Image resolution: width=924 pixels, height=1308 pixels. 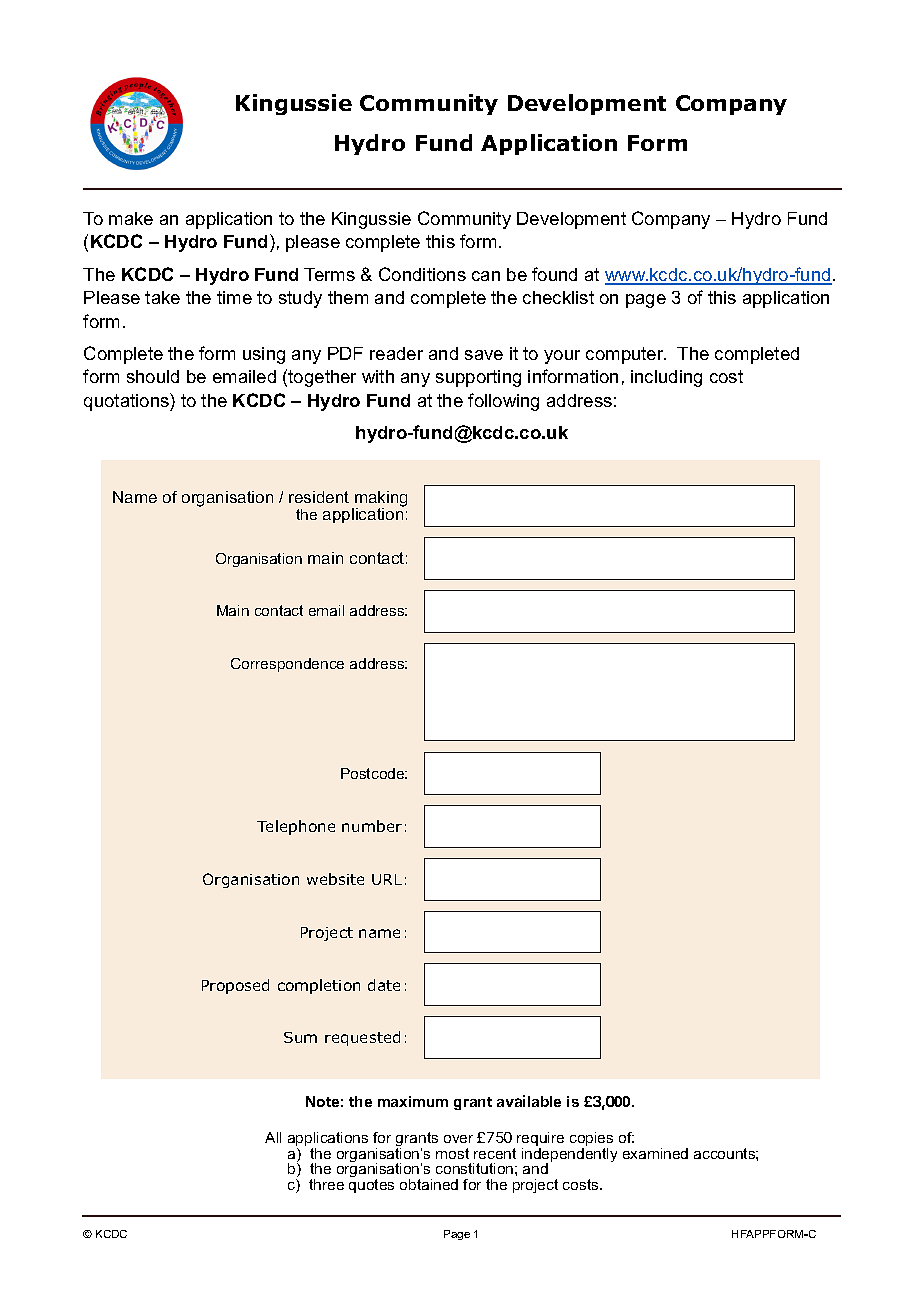 What do you see at coordinates (371, 1186) in the image?
I see `quotes` at bounding box center [371, 1186].
